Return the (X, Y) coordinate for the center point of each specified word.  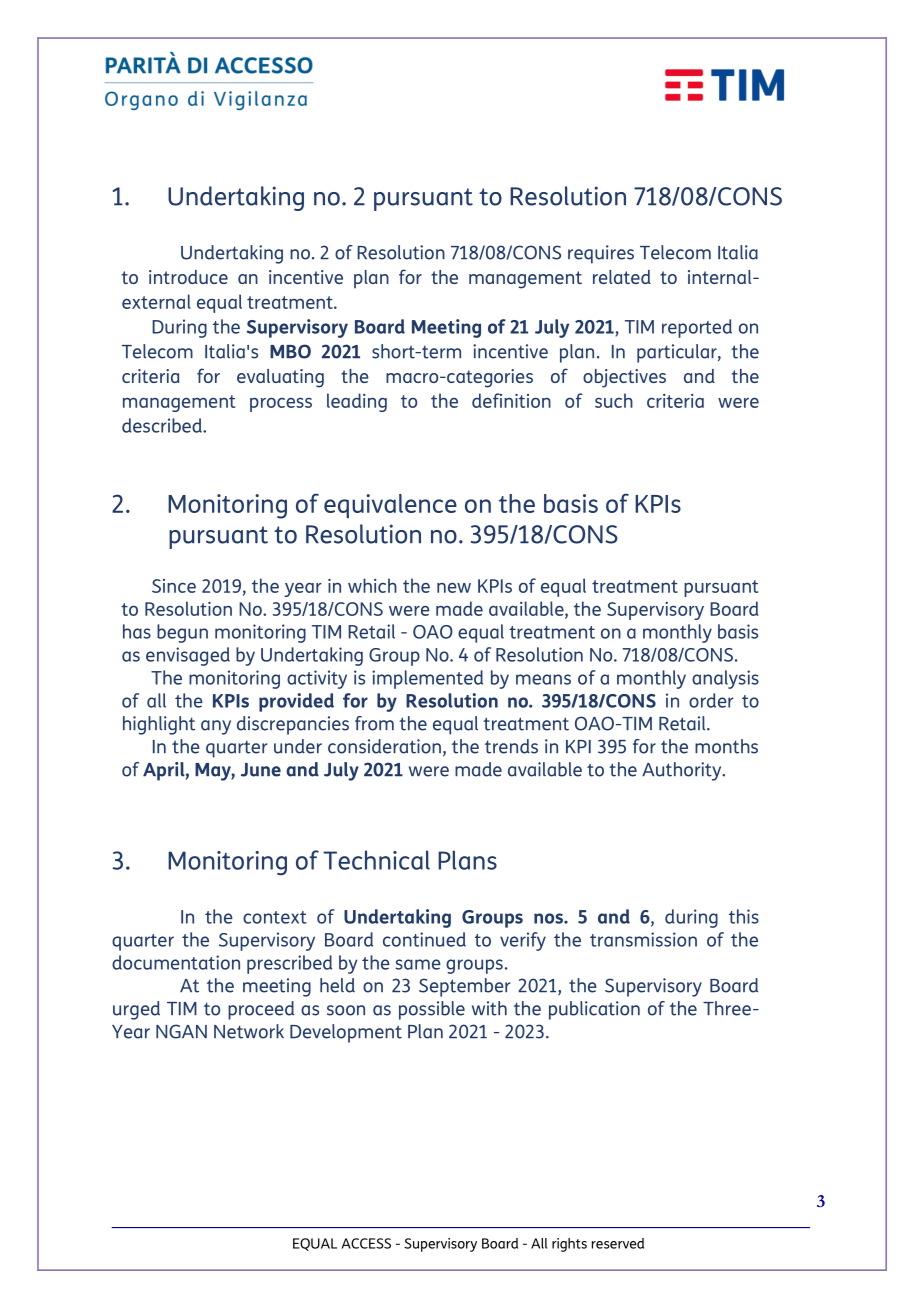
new (454, 588)
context (275, 917)
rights (569, 1245)
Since (174, 586)
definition (511, 400)
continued (424, 939)
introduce (188, 277)
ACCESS (366, 1243)
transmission (643, 939)
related (622, 277)
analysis (725, 679)
